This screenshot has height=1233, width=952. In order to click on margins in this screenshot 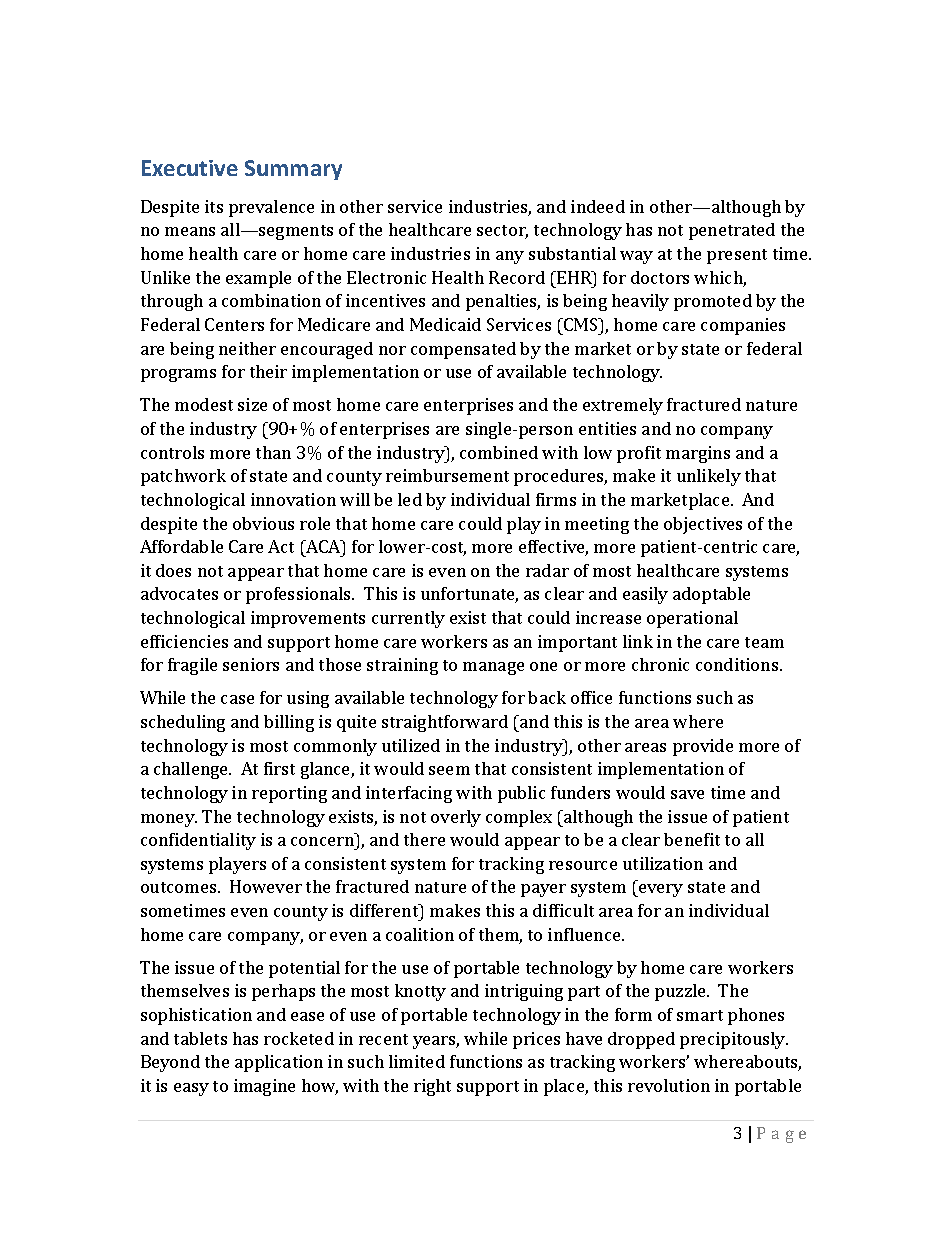, I will do `click(698, 454)`.
